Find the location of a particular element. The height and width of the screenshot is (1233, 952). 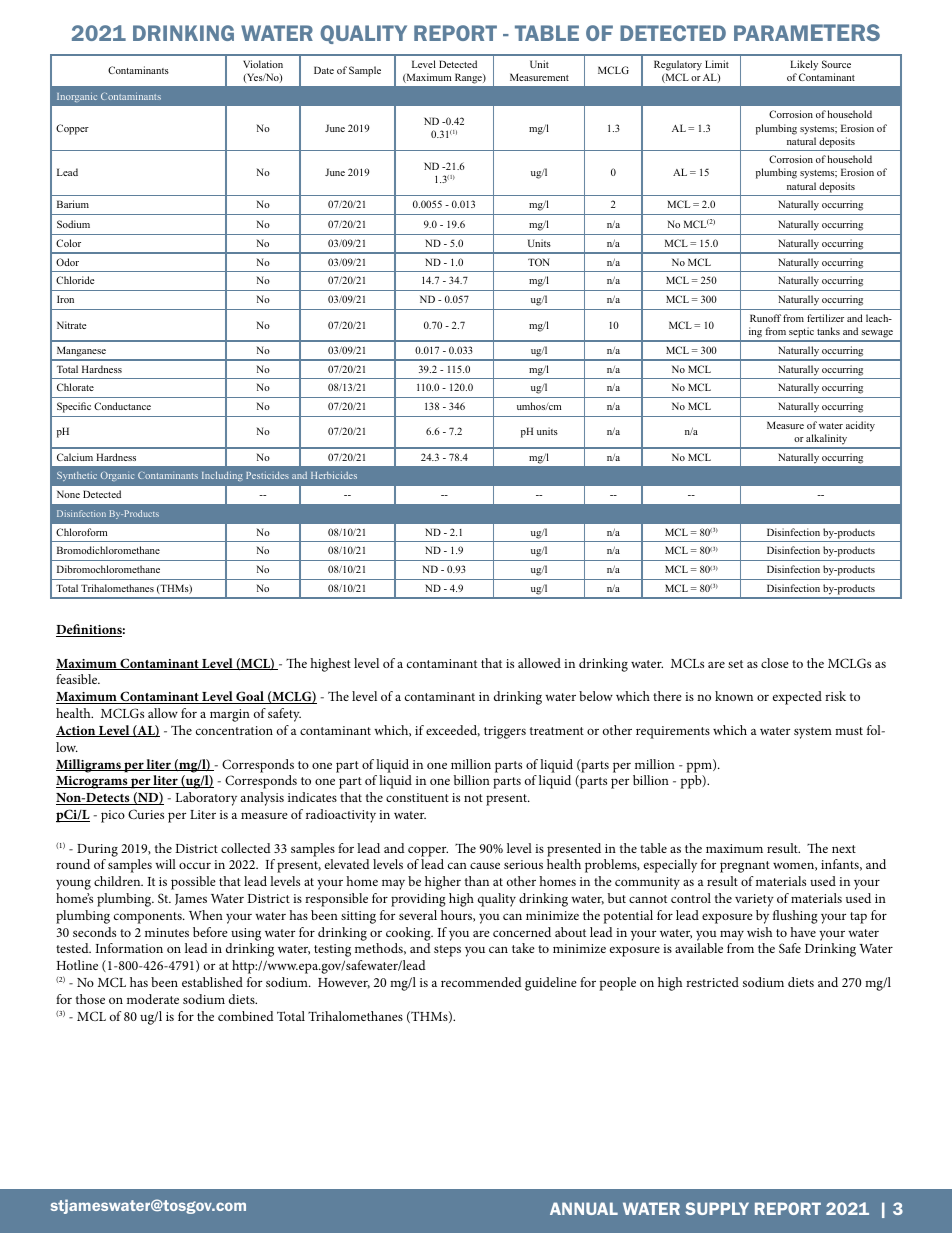

ANNUAL is located at coordinates (584, 1208).
